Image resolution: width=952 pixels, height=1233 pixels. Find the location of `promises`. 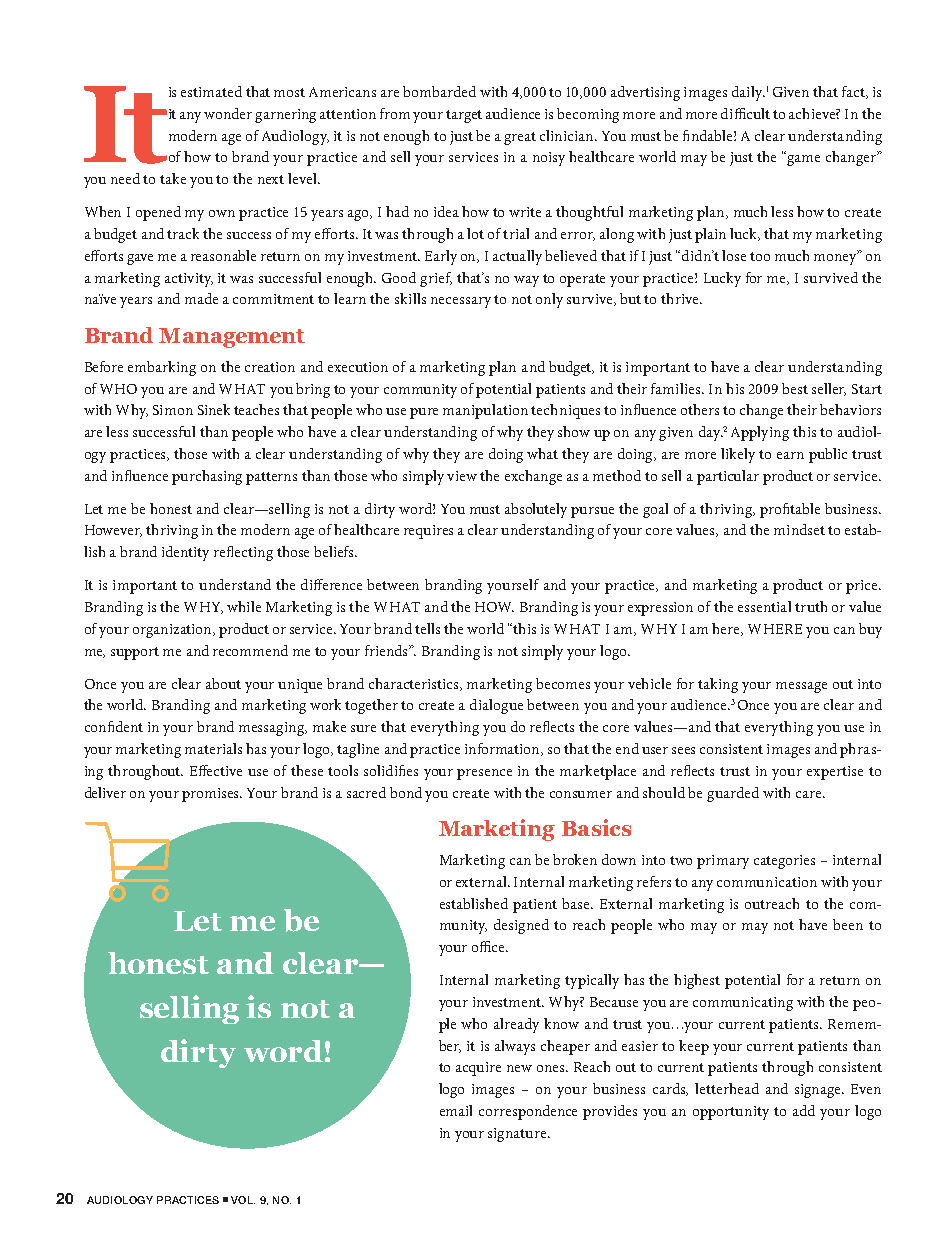

promises is located at coordinates (212, 795).
